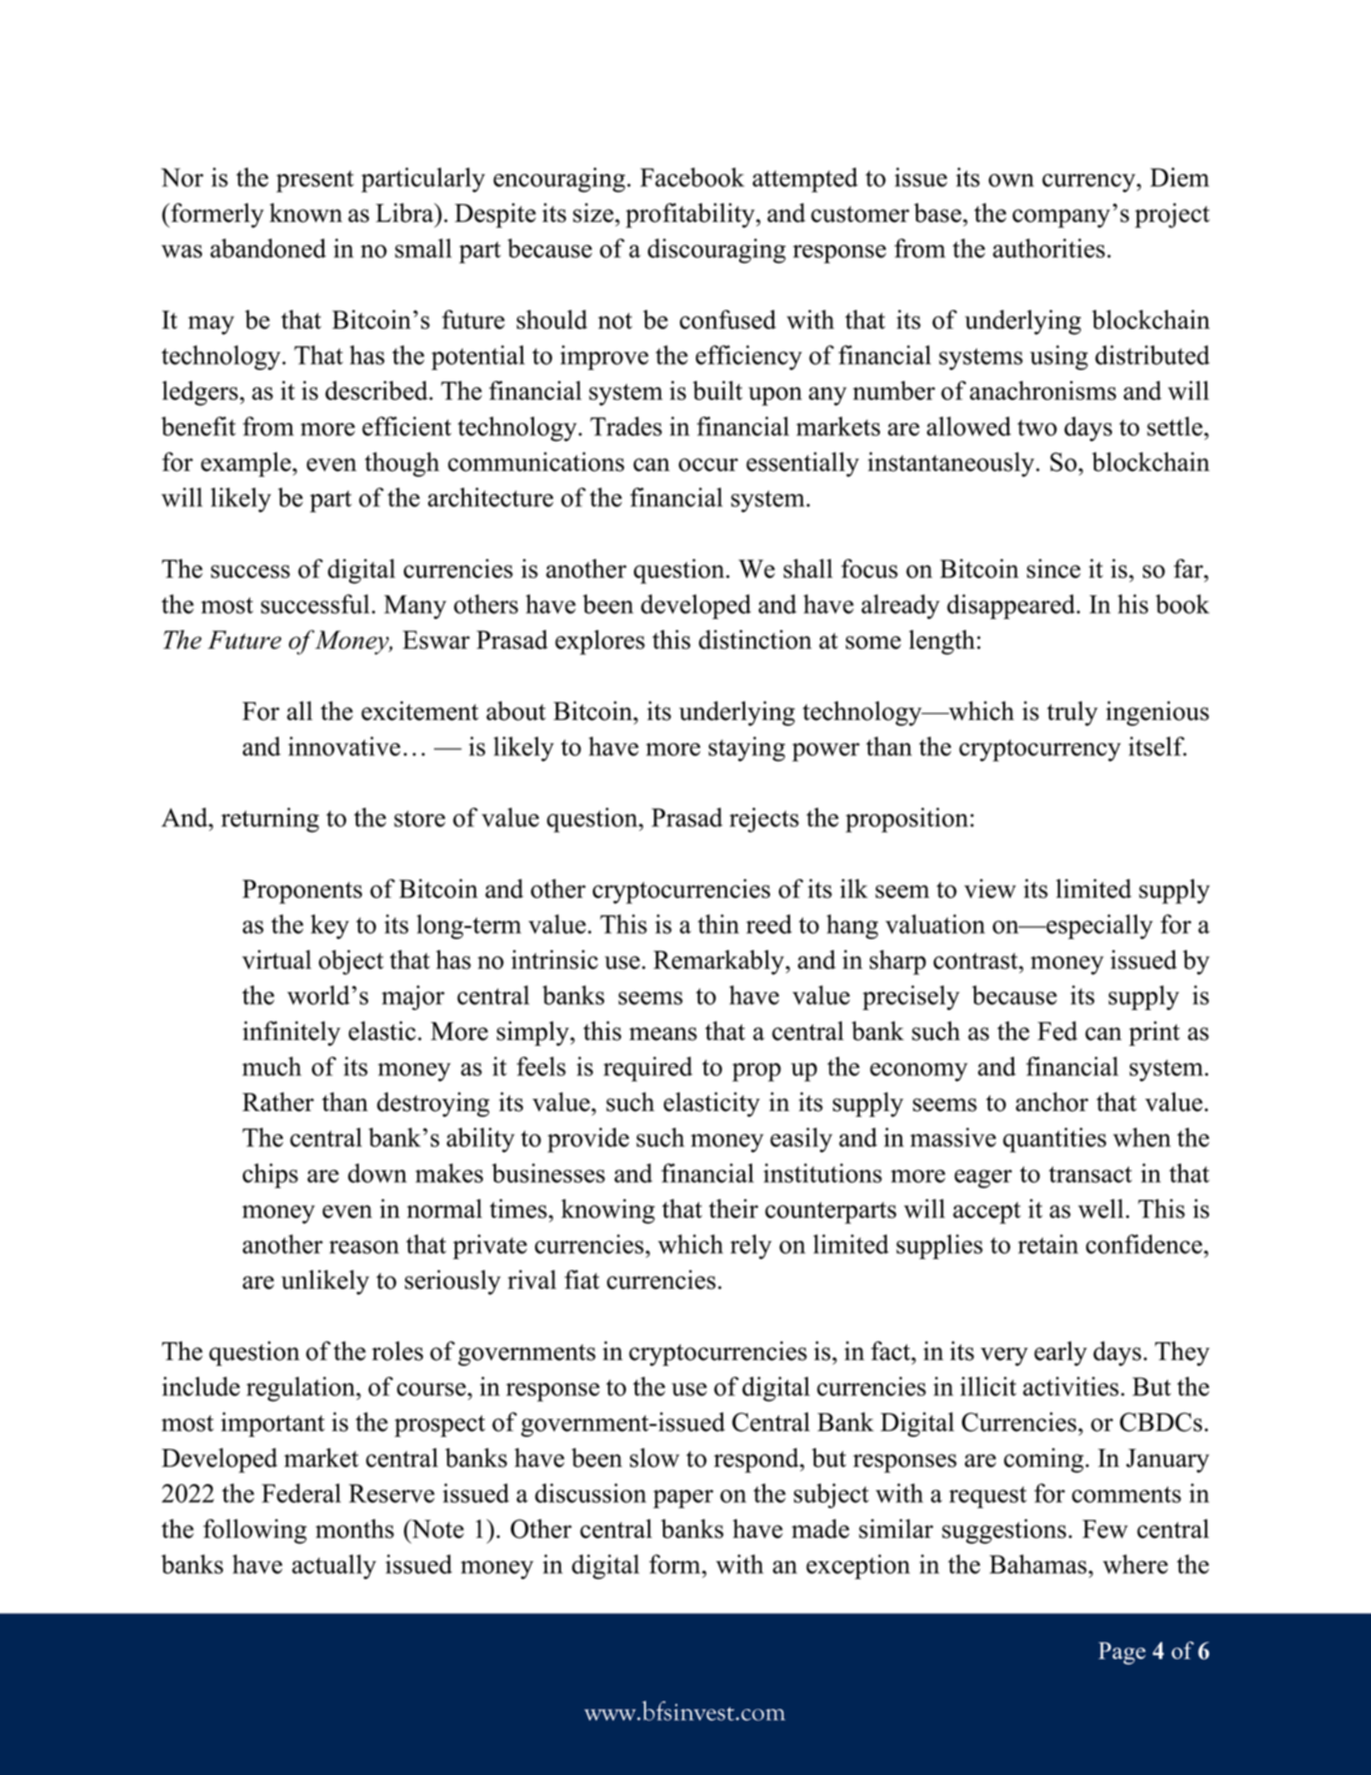 The width and height of the page is (1371, 1775). What do you see at coordinates (751, 1246) in the page?
I see `rely` at bounding box center [751, 1246].
